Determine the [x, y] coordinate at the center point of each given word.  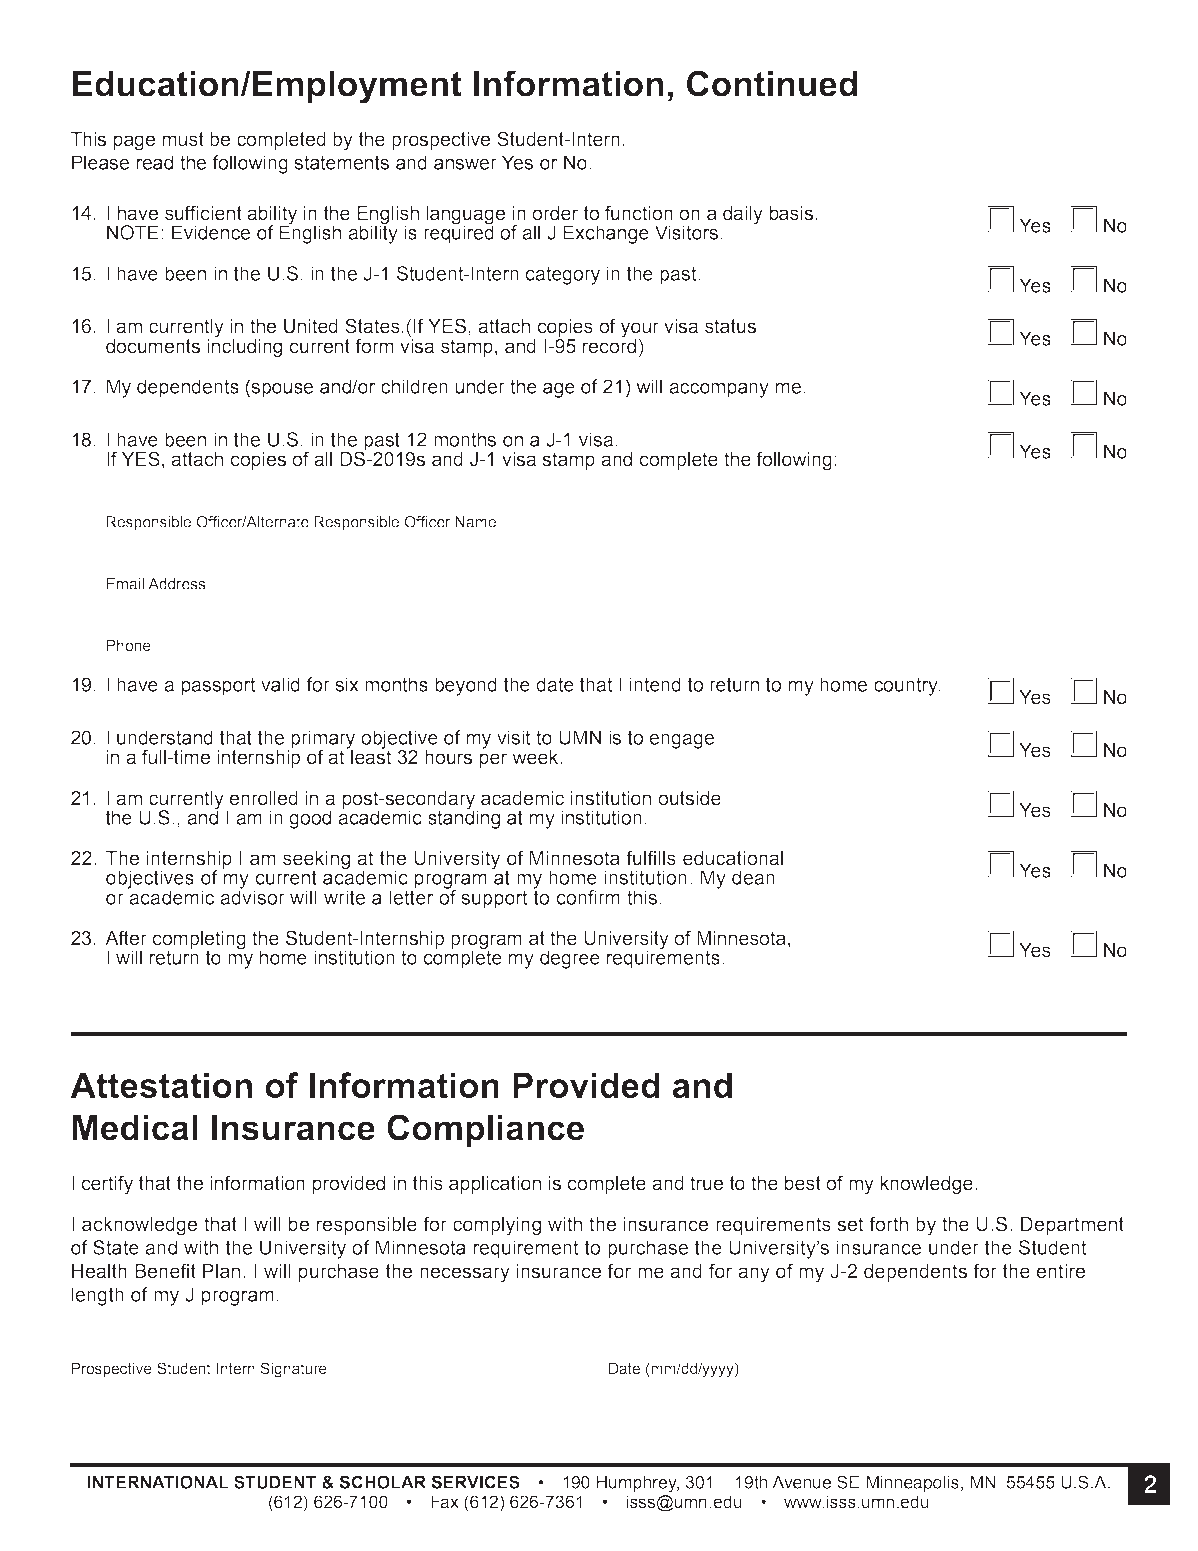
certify [107, 1185]
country [907, 686]
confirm [588, 897]
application [495, 1185]
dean [753, 877]
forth [888, 1224]
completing [199, 941]
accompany [719, 390]
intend [655, 684]
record [609, 345]
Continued [772, 83]
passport [218, 686]
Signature [293, 1370]
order [555, 213]
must [183, 139]
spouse [282, 390]
